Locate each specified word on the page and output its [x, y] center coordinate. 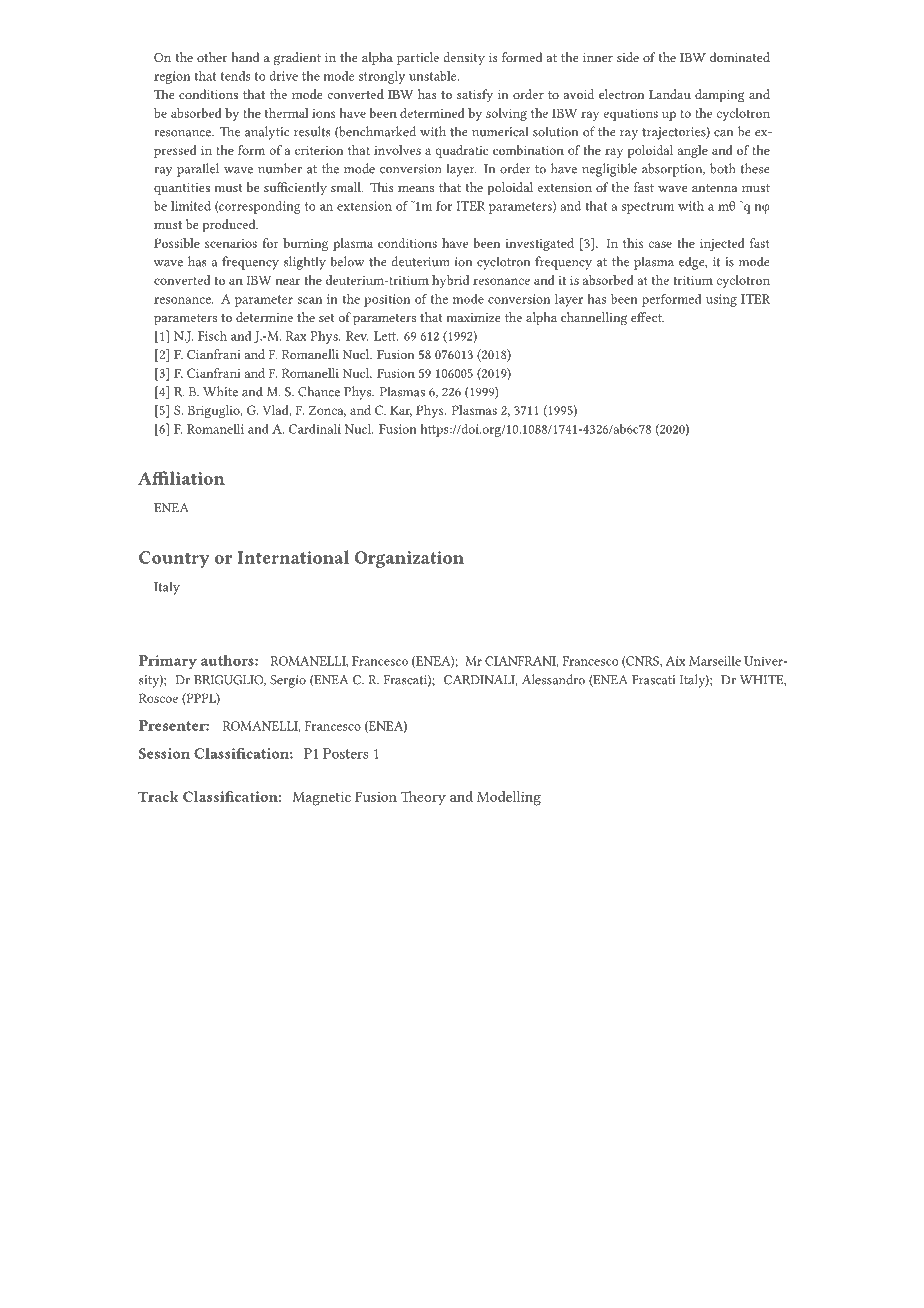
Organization [409, 559]
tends [235, 76]
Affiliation [181, 478]
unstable [434, 76]
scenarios [231, 243]
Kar [401, 411]
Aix [676, 661]
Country [174, 559]
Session [164, 753]
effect [647, 317]
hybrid [450, 281]
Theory [423, 798]
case [660, 244]
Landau [670, 94]
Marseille [715, 661]
